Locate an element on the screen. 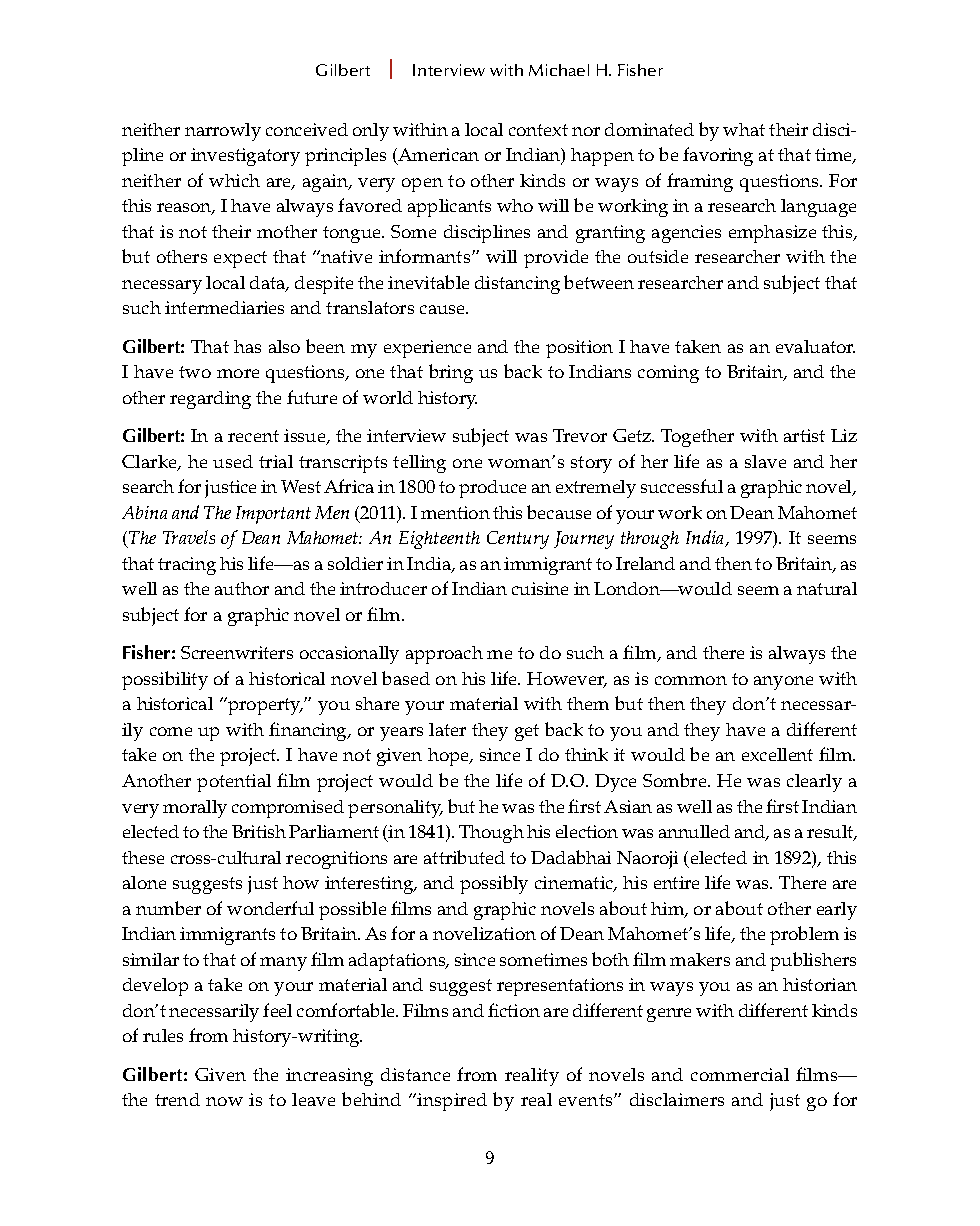 This screenshot has width=980, height=1226. what is located at coordinates (744, 129).
